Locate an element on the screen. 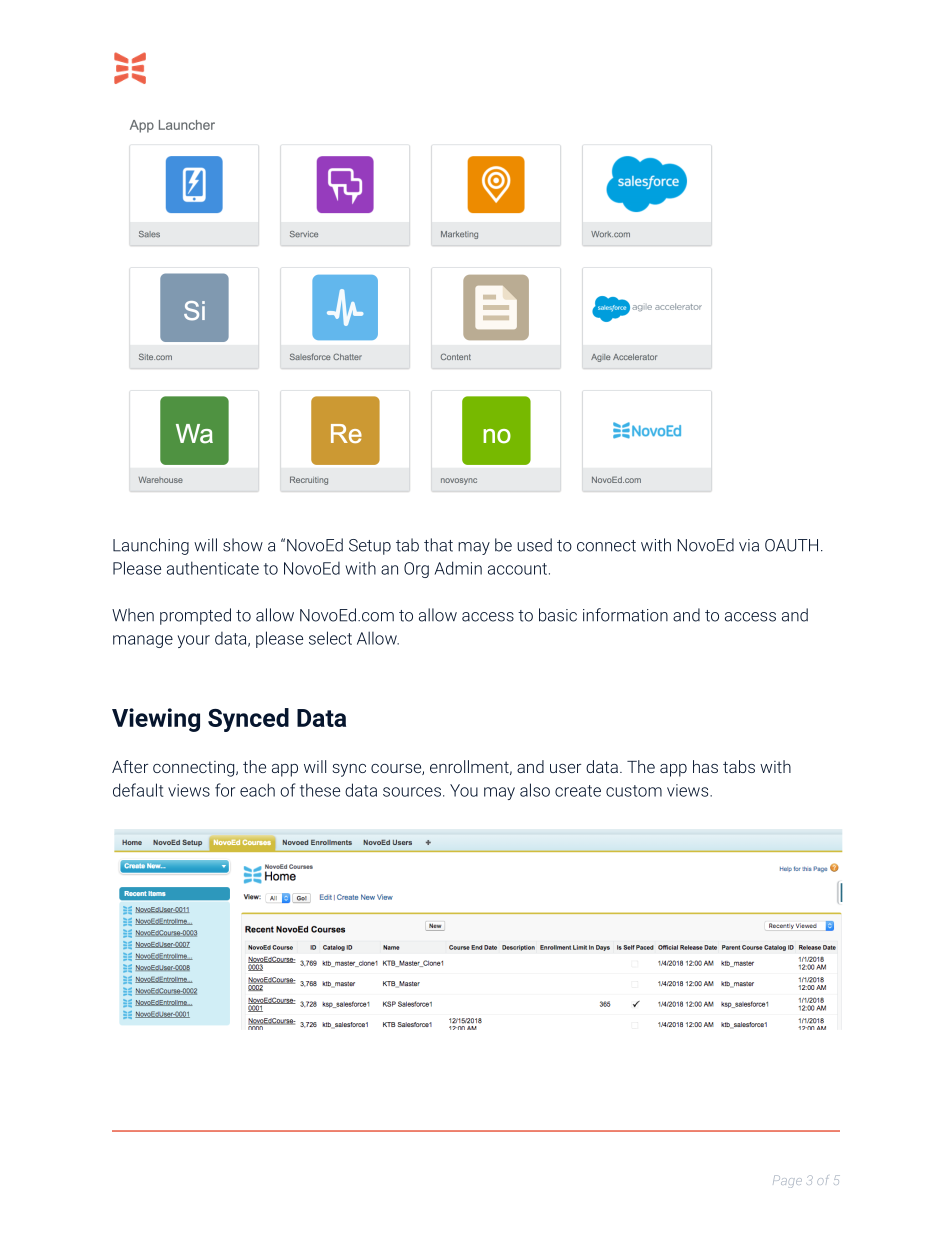 The image size is (952, 1233). Admin is located at coordinates (458, 568).
